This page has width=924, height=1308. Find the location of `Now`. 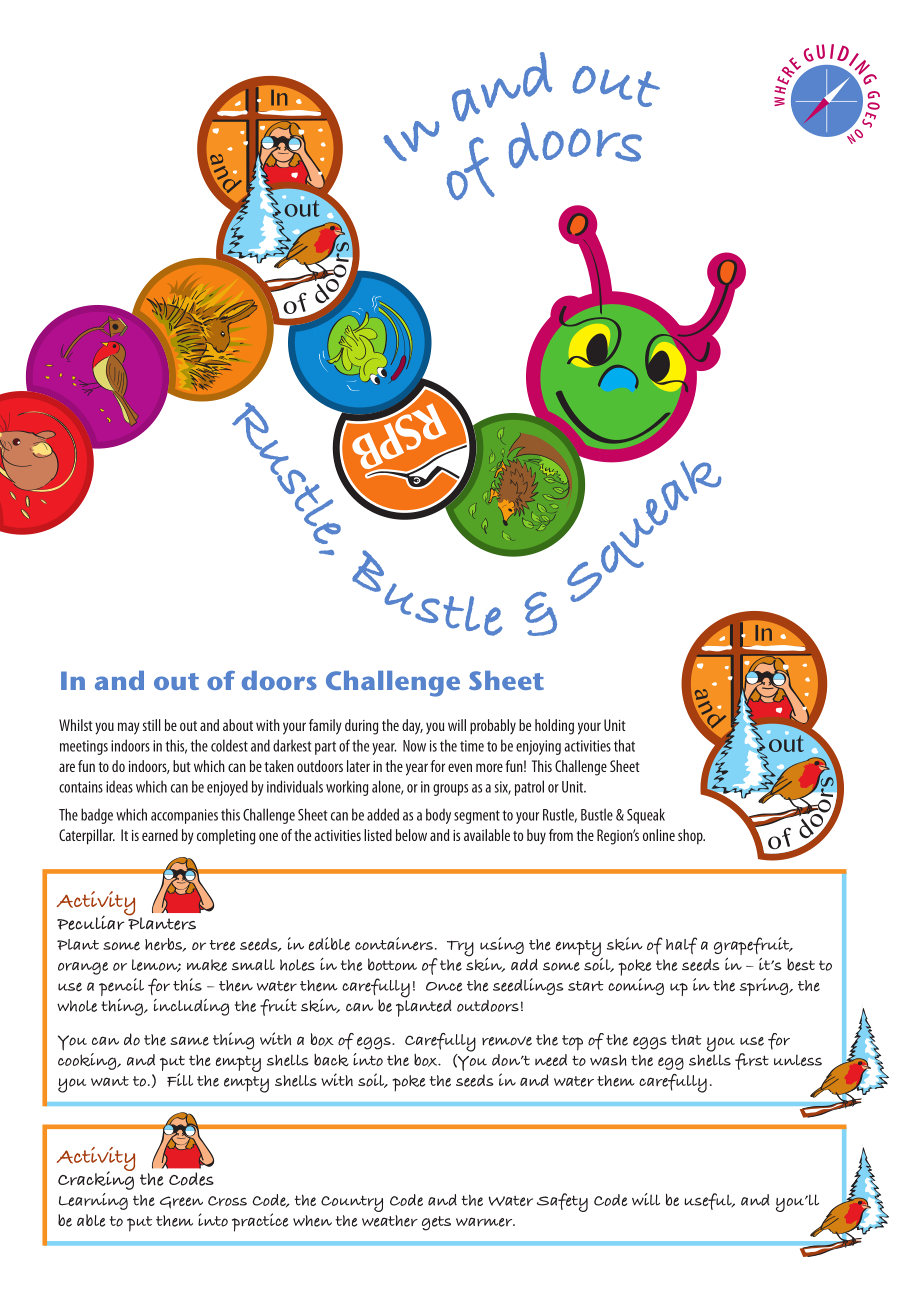

Now is located at coordinates (414, 746).
